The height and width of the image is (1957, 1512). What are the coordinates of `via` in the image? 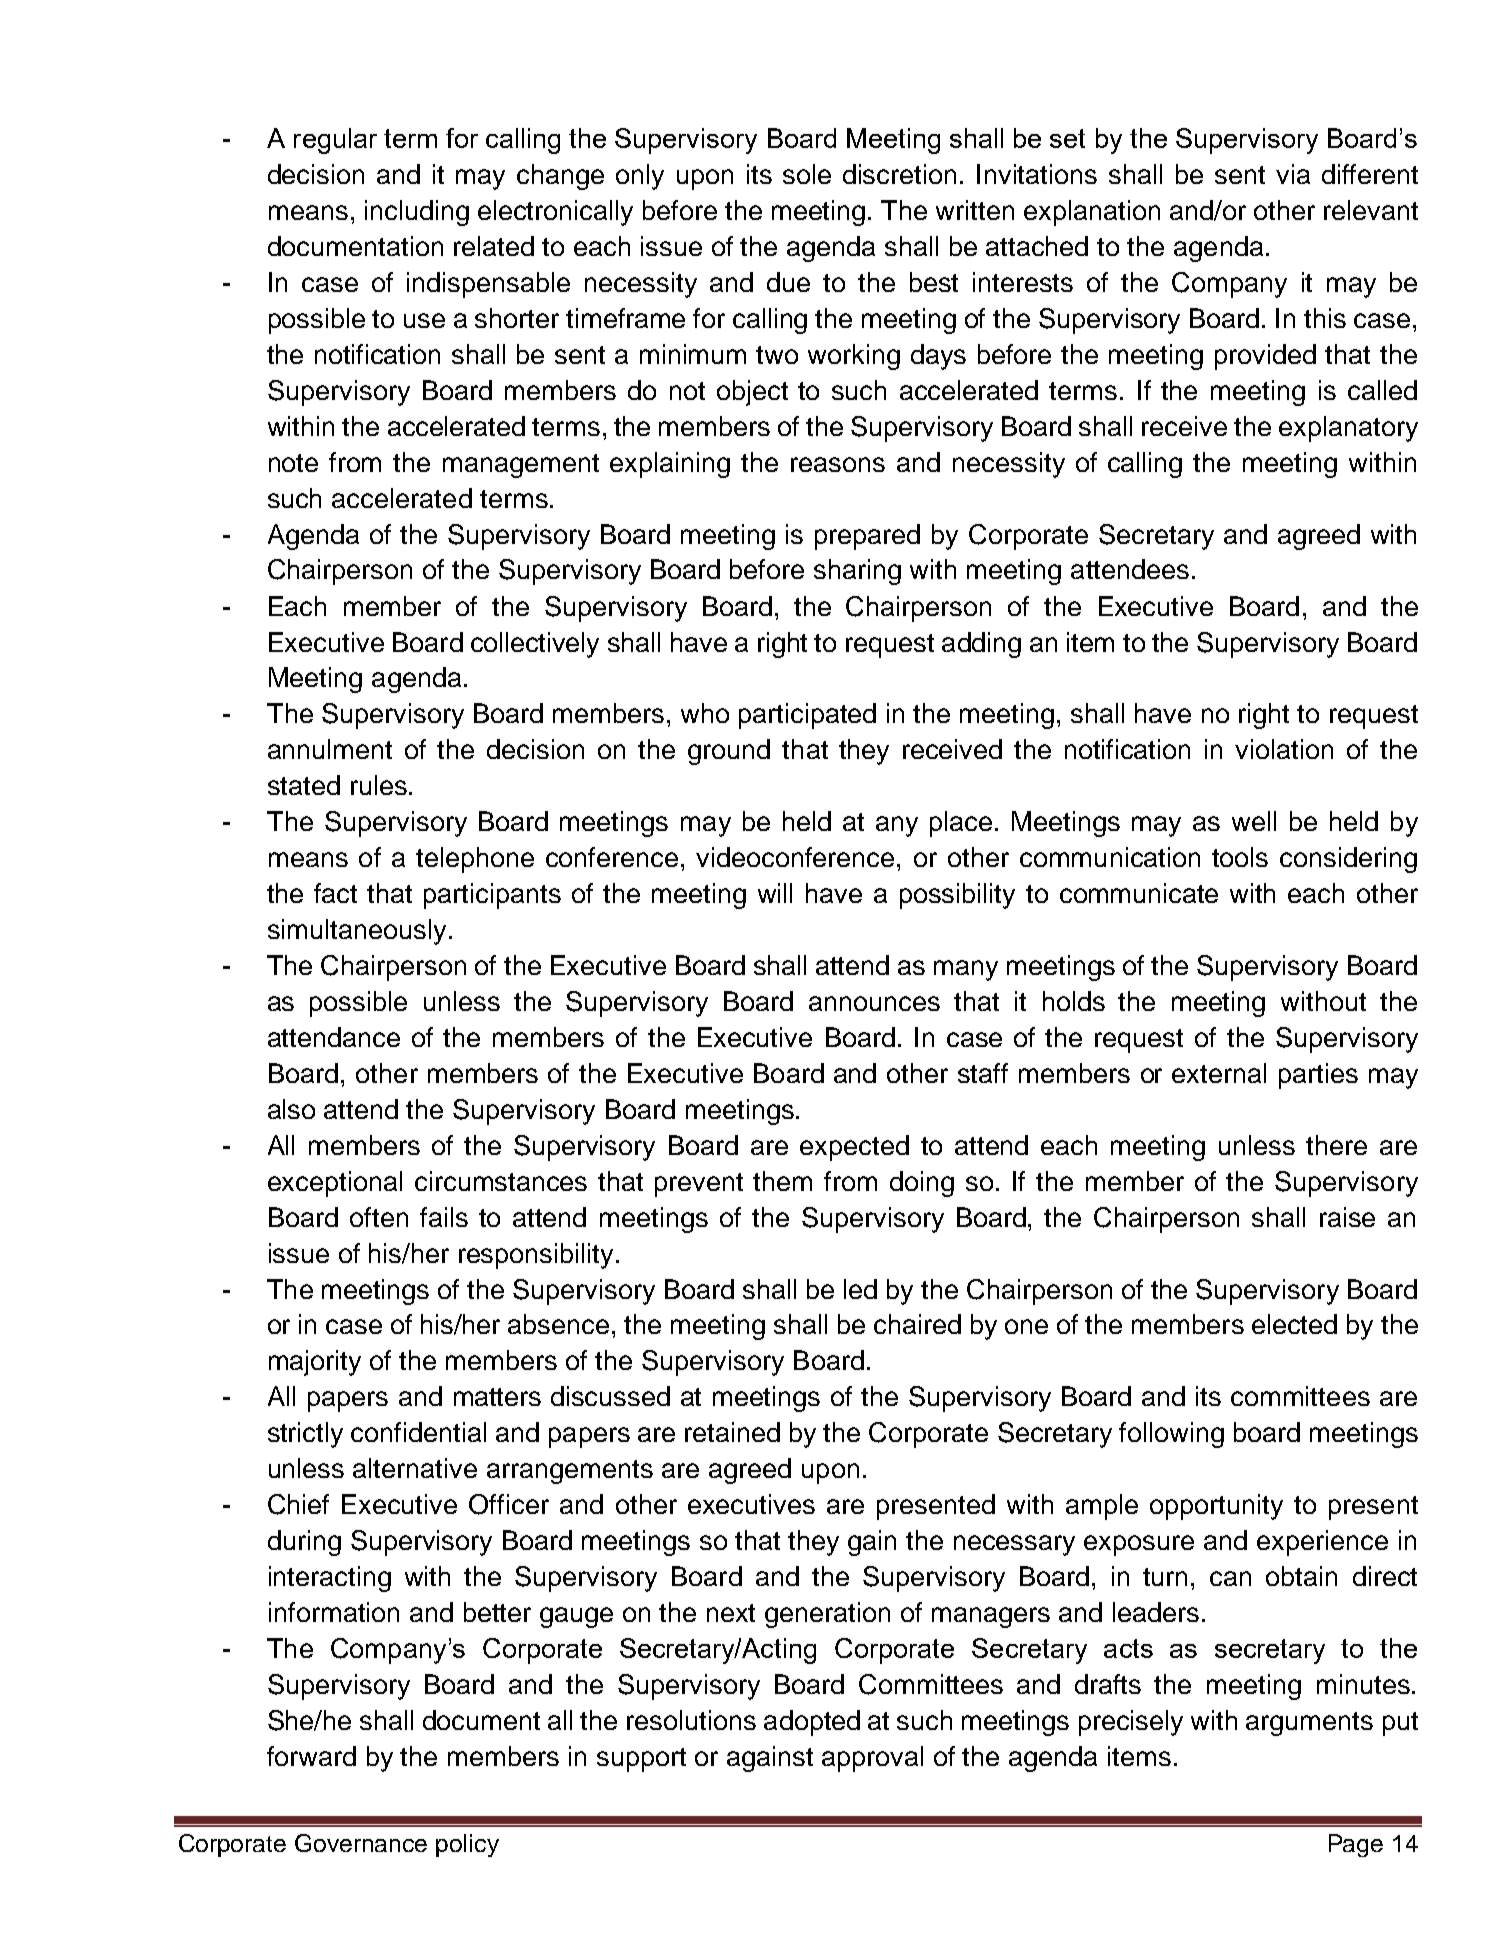 It's located at (1293, 174).
